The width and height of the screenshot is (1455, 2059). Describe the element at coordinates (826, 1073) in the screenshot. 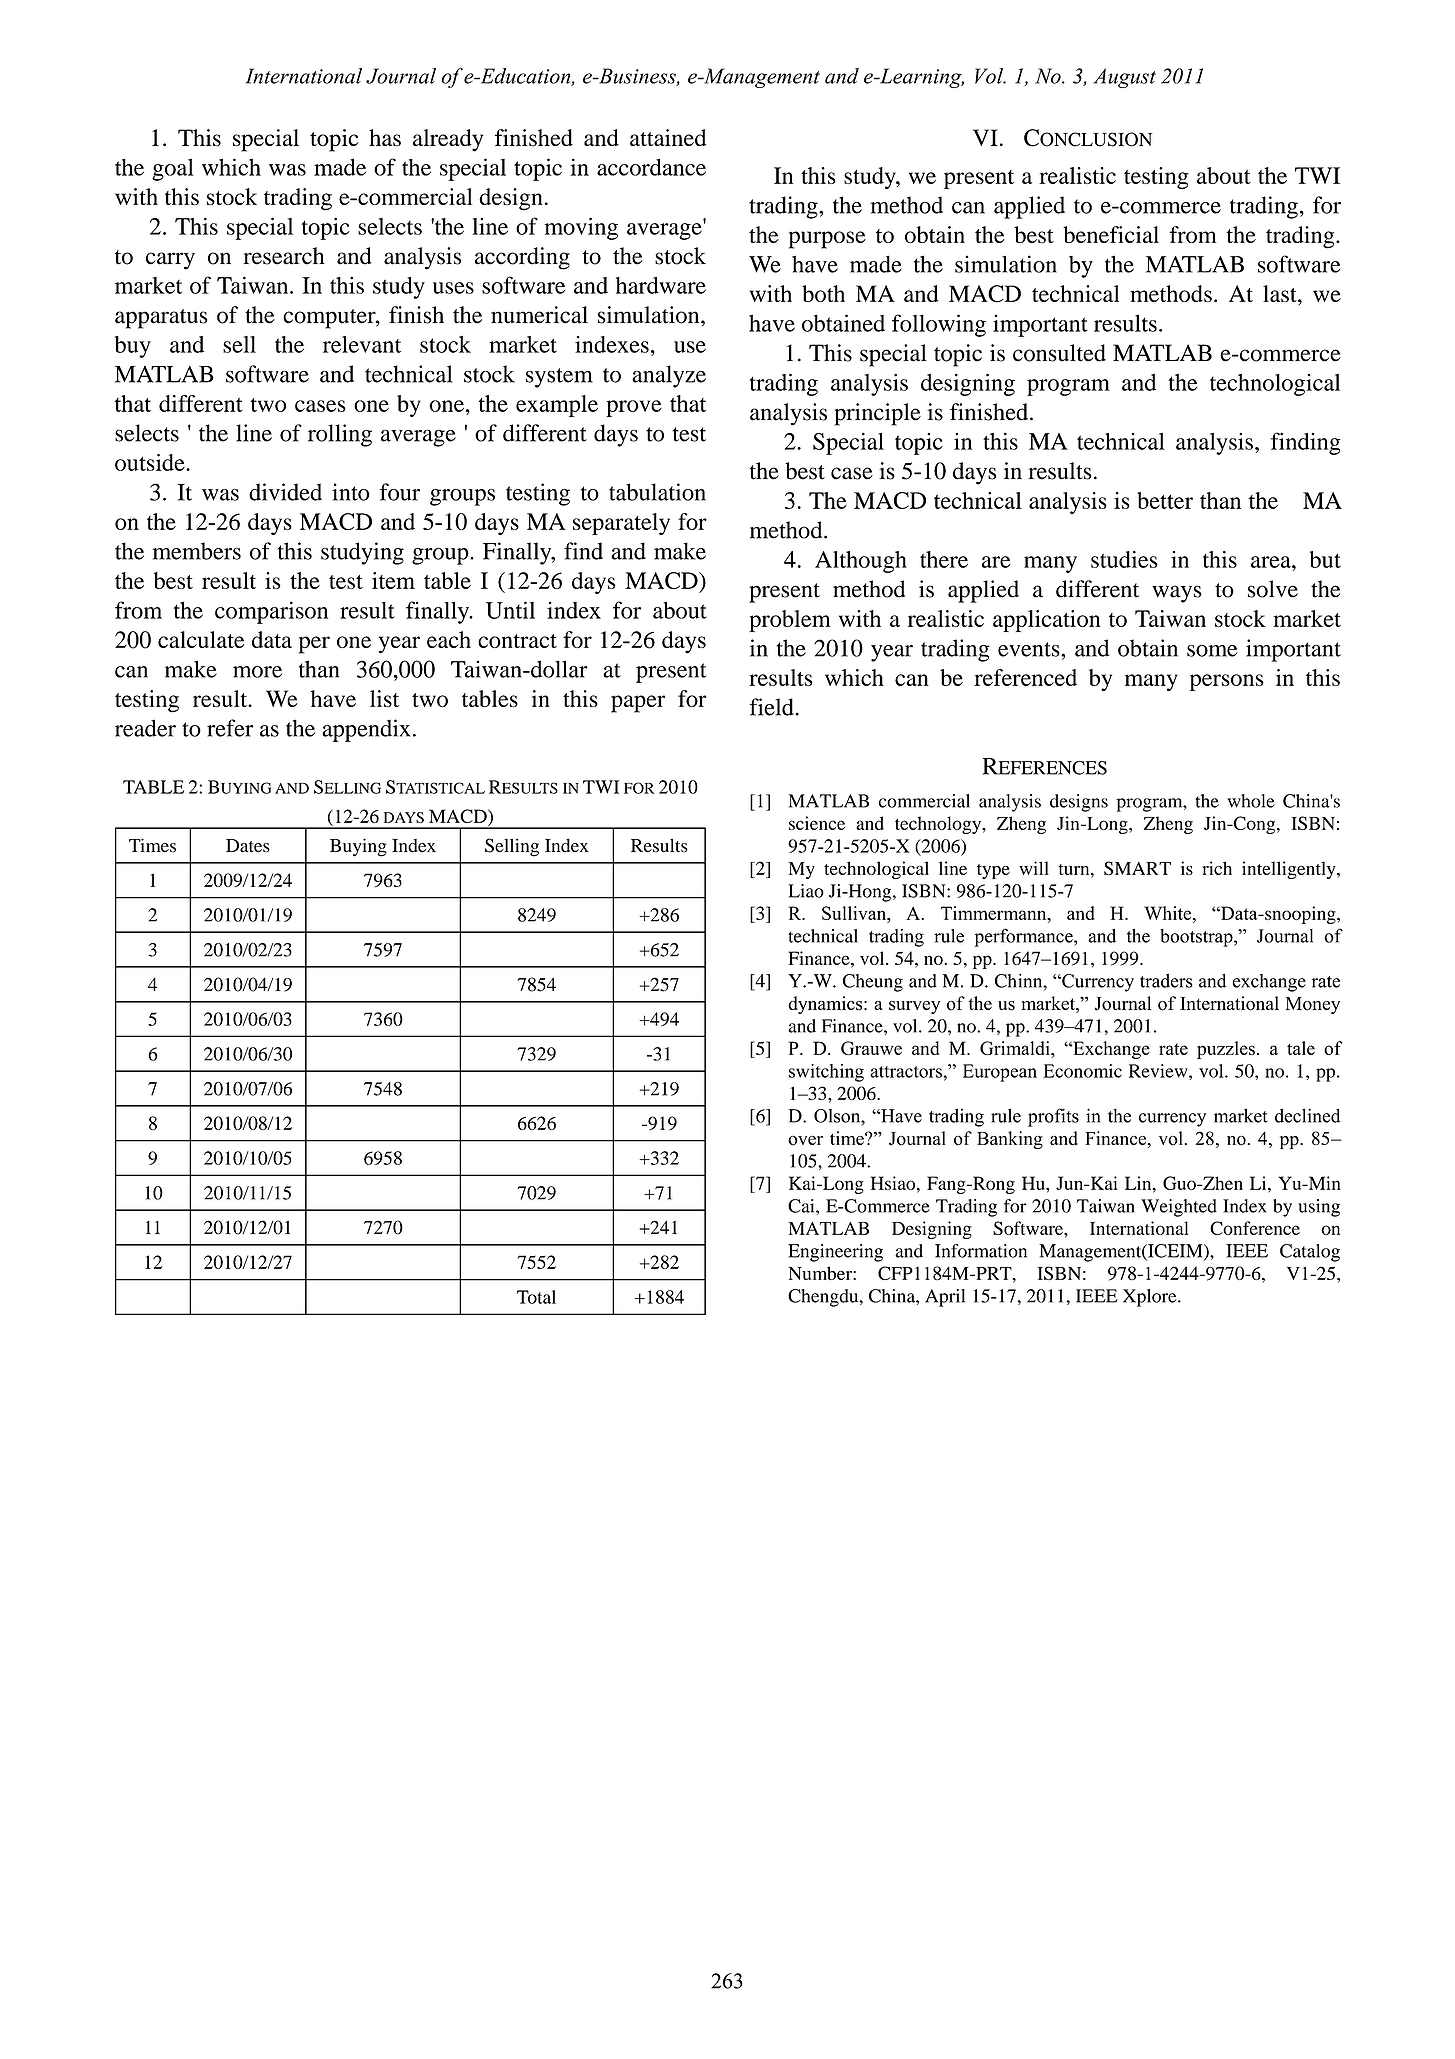

I see `switching` at that location.
